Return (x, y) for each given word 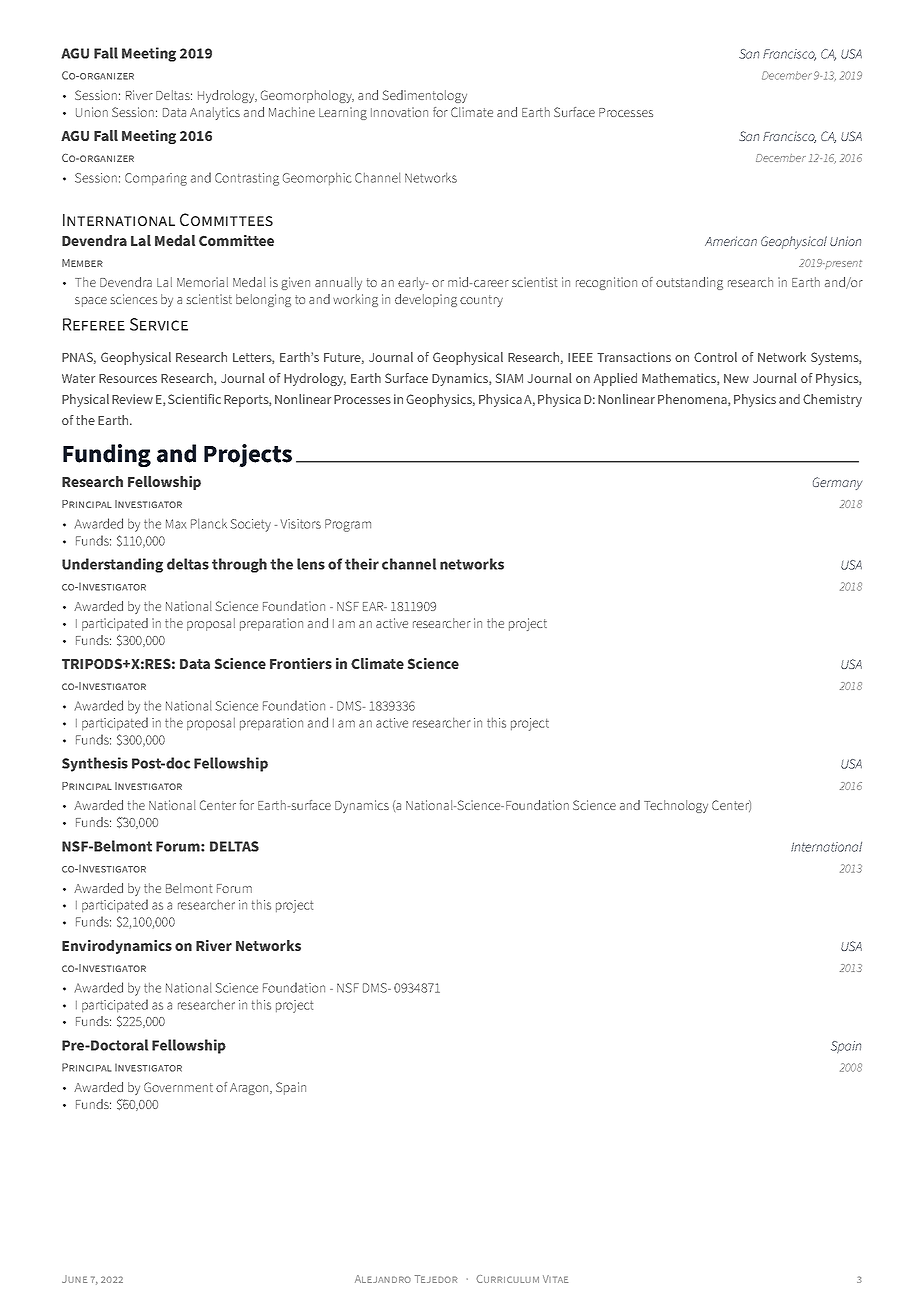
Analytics (215, 113)
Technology (676, 806)
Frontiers (301, 663)
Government (178, 1087)
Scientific (194, 399)
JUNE (74, 1279)
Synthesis (95, 764)
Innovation (399, 112)
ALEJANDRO (383, 1279)
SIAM (509, 378)
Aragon (250, 1089)
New (736, 378)
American (731, 241)
